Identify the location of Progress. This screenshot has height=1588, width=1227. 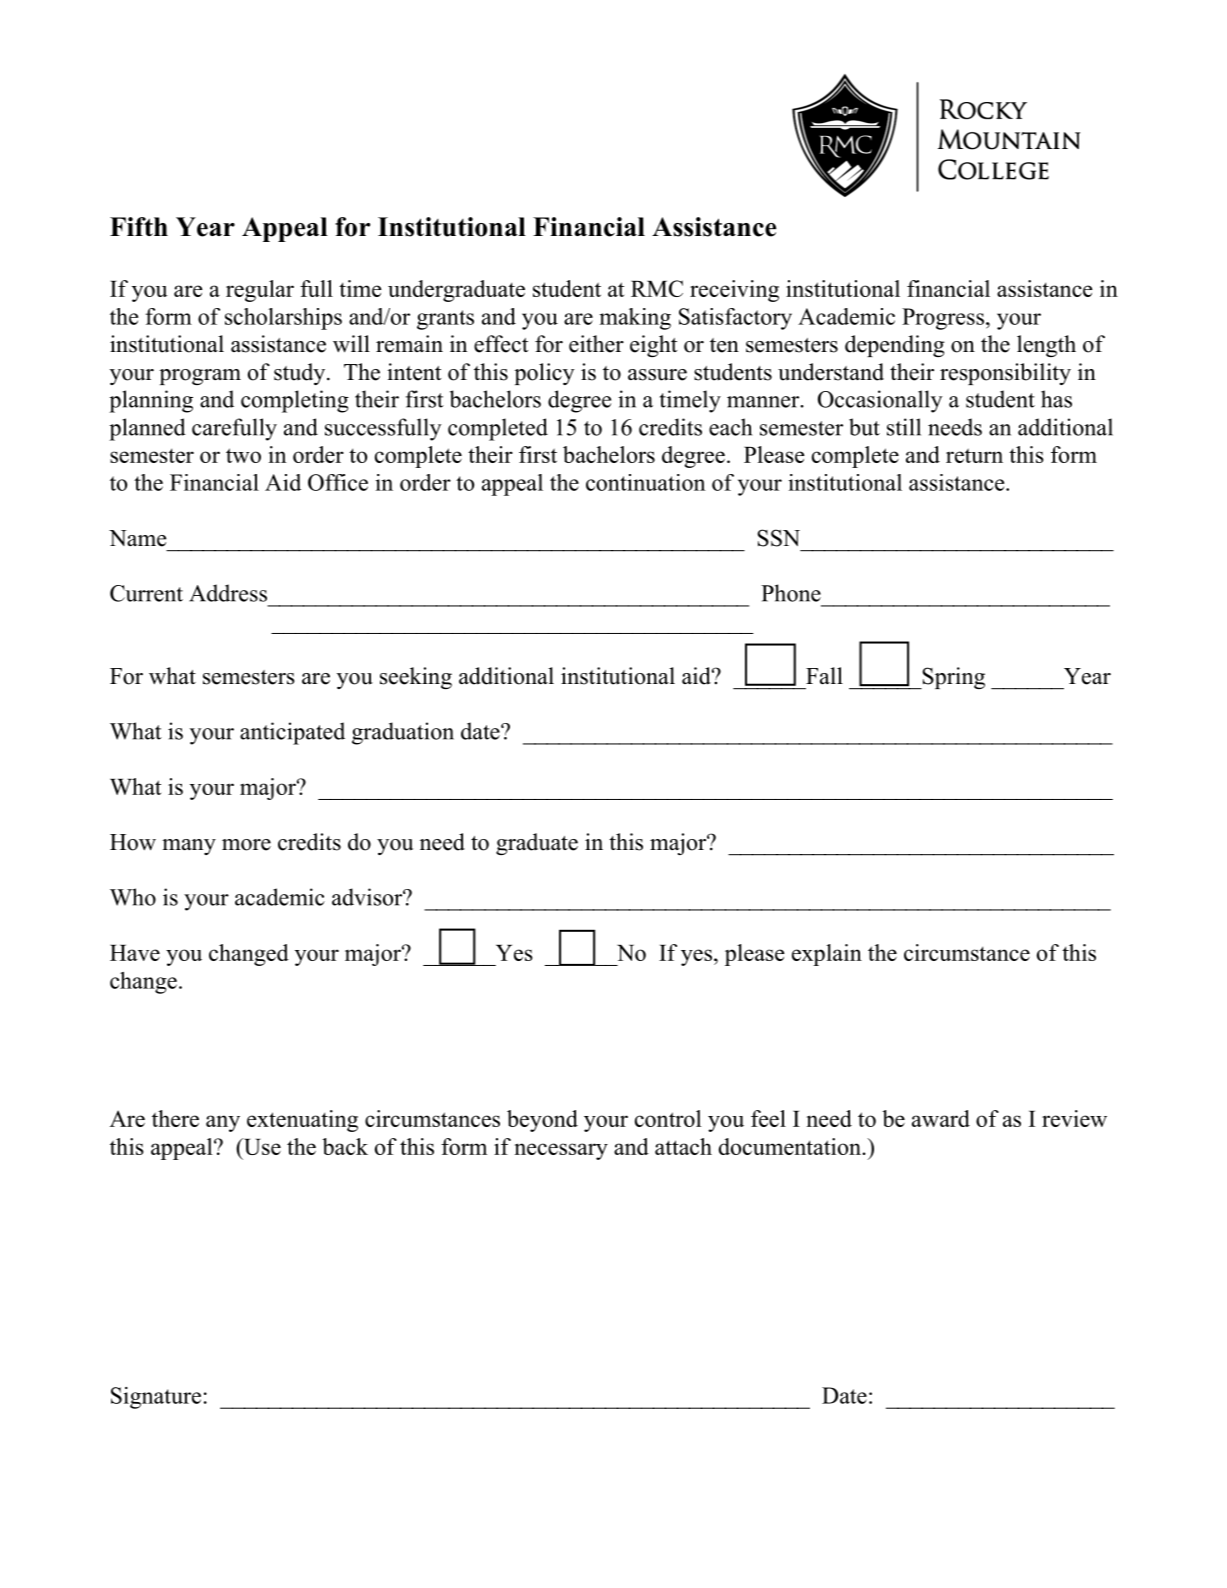
(943, 319).
